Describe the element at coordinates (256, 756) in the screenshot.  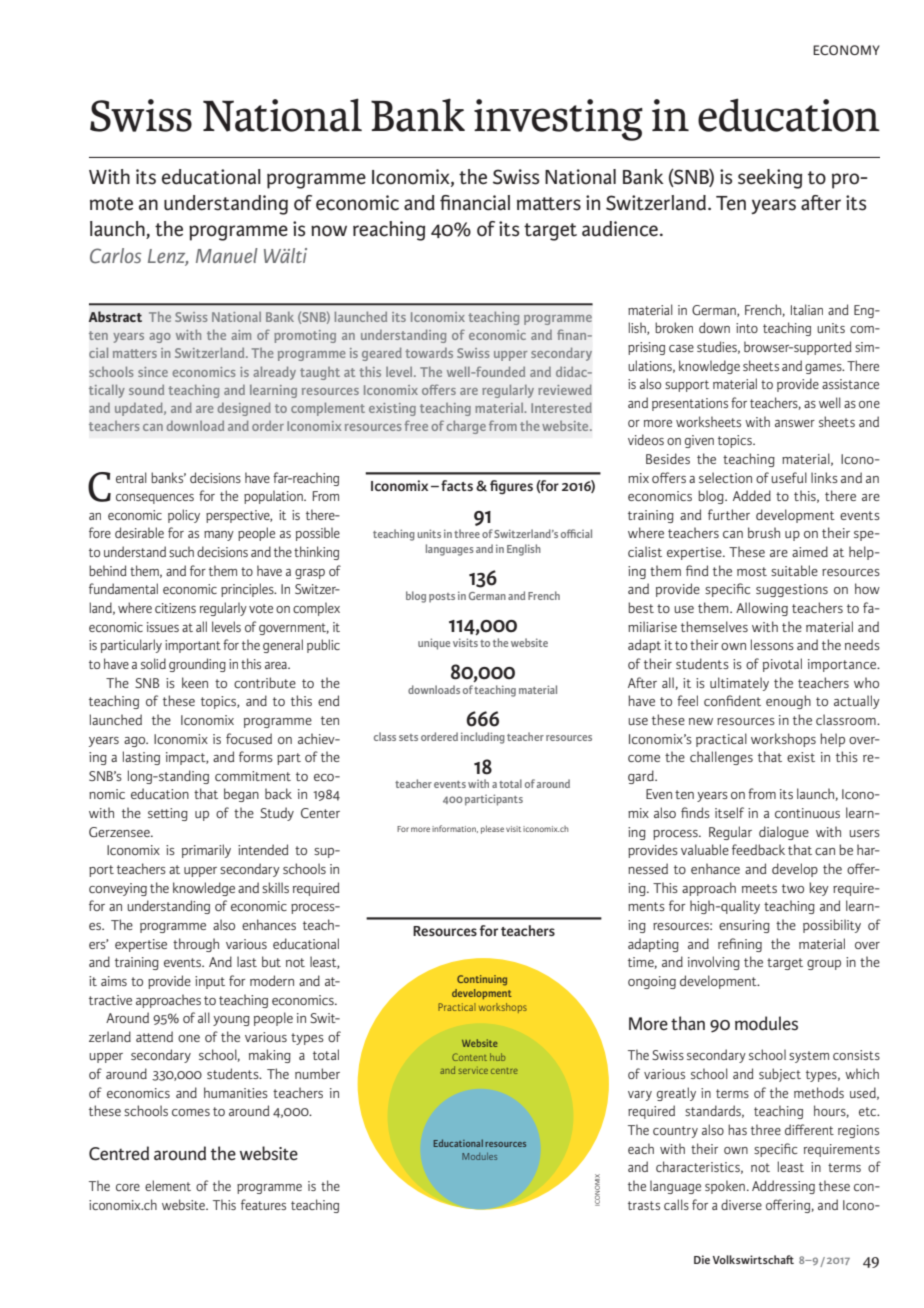
I see `forms` at that location.
